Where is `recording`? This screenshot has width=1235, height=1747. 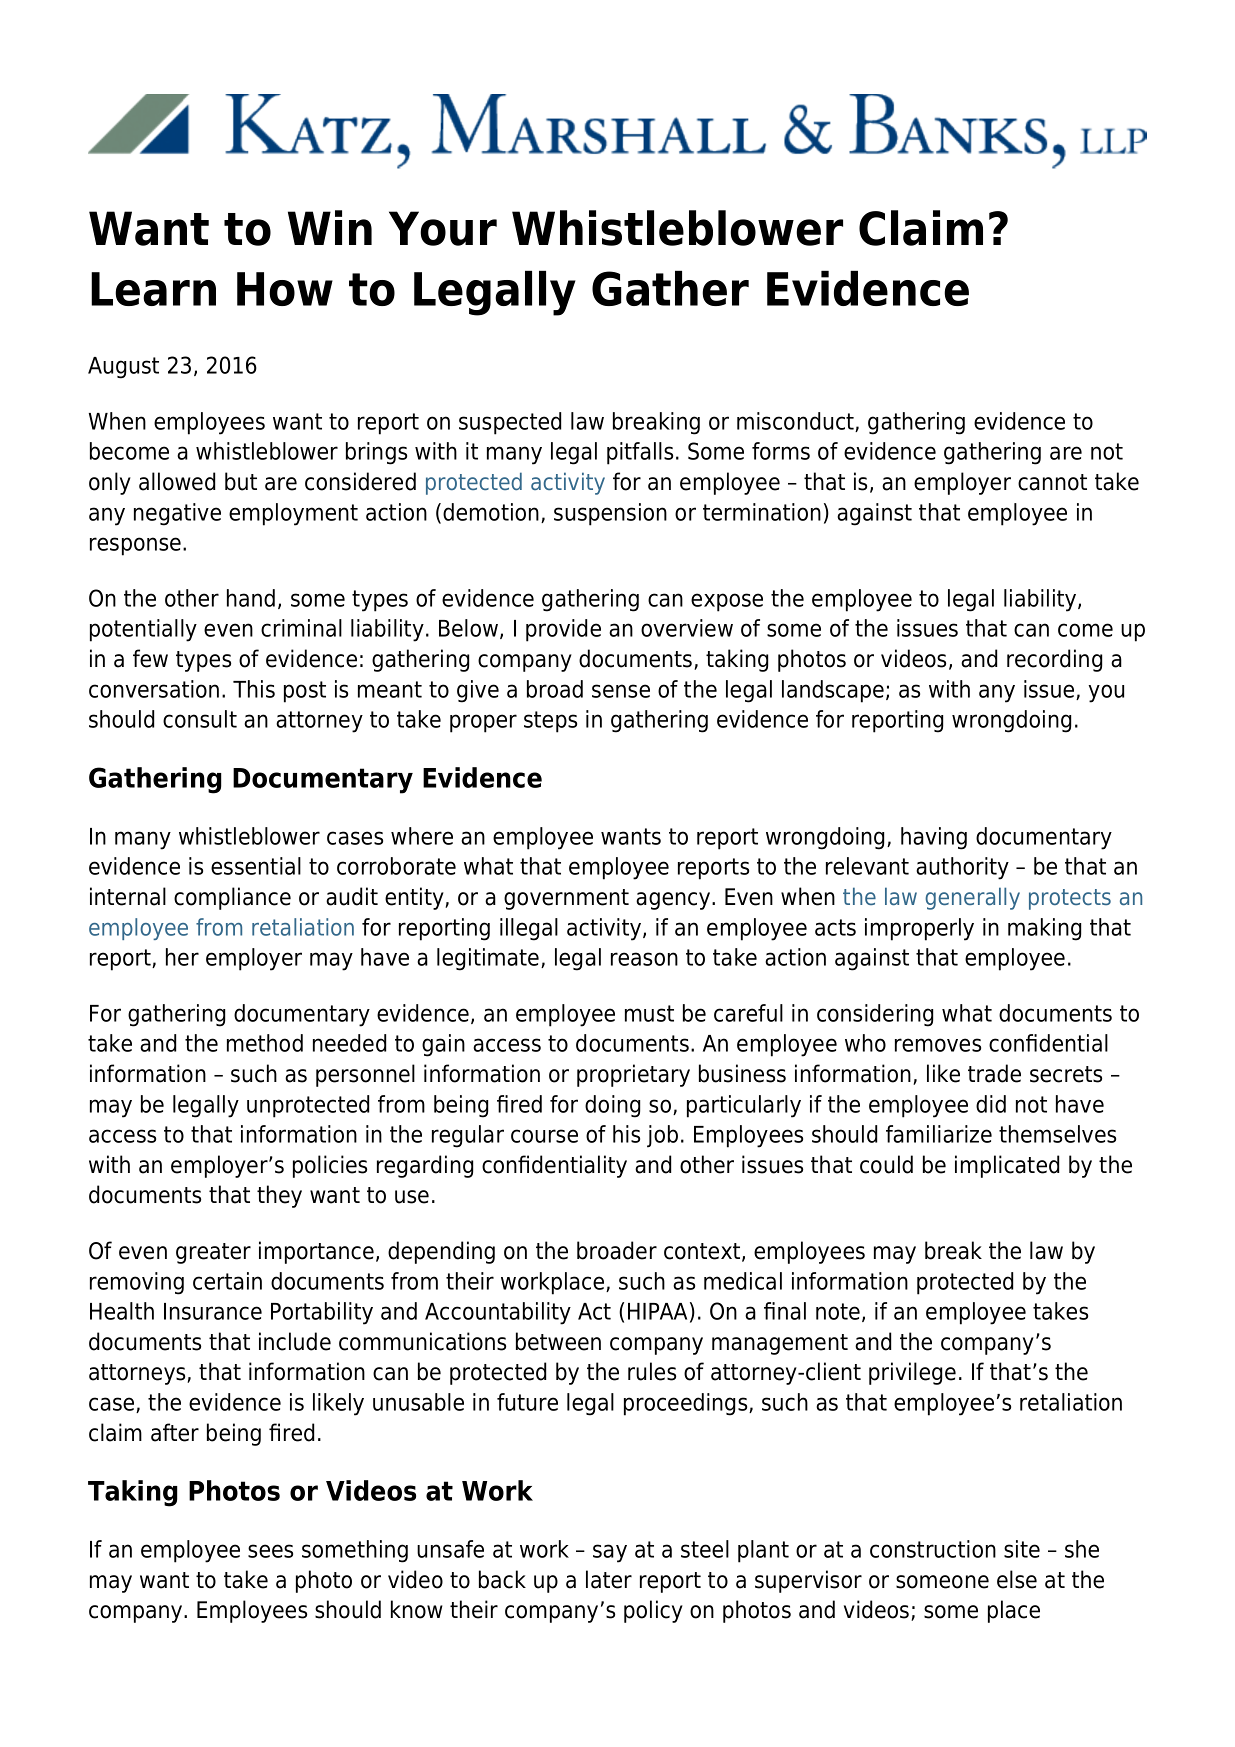 recording is located at coordinates (1054, 660).
